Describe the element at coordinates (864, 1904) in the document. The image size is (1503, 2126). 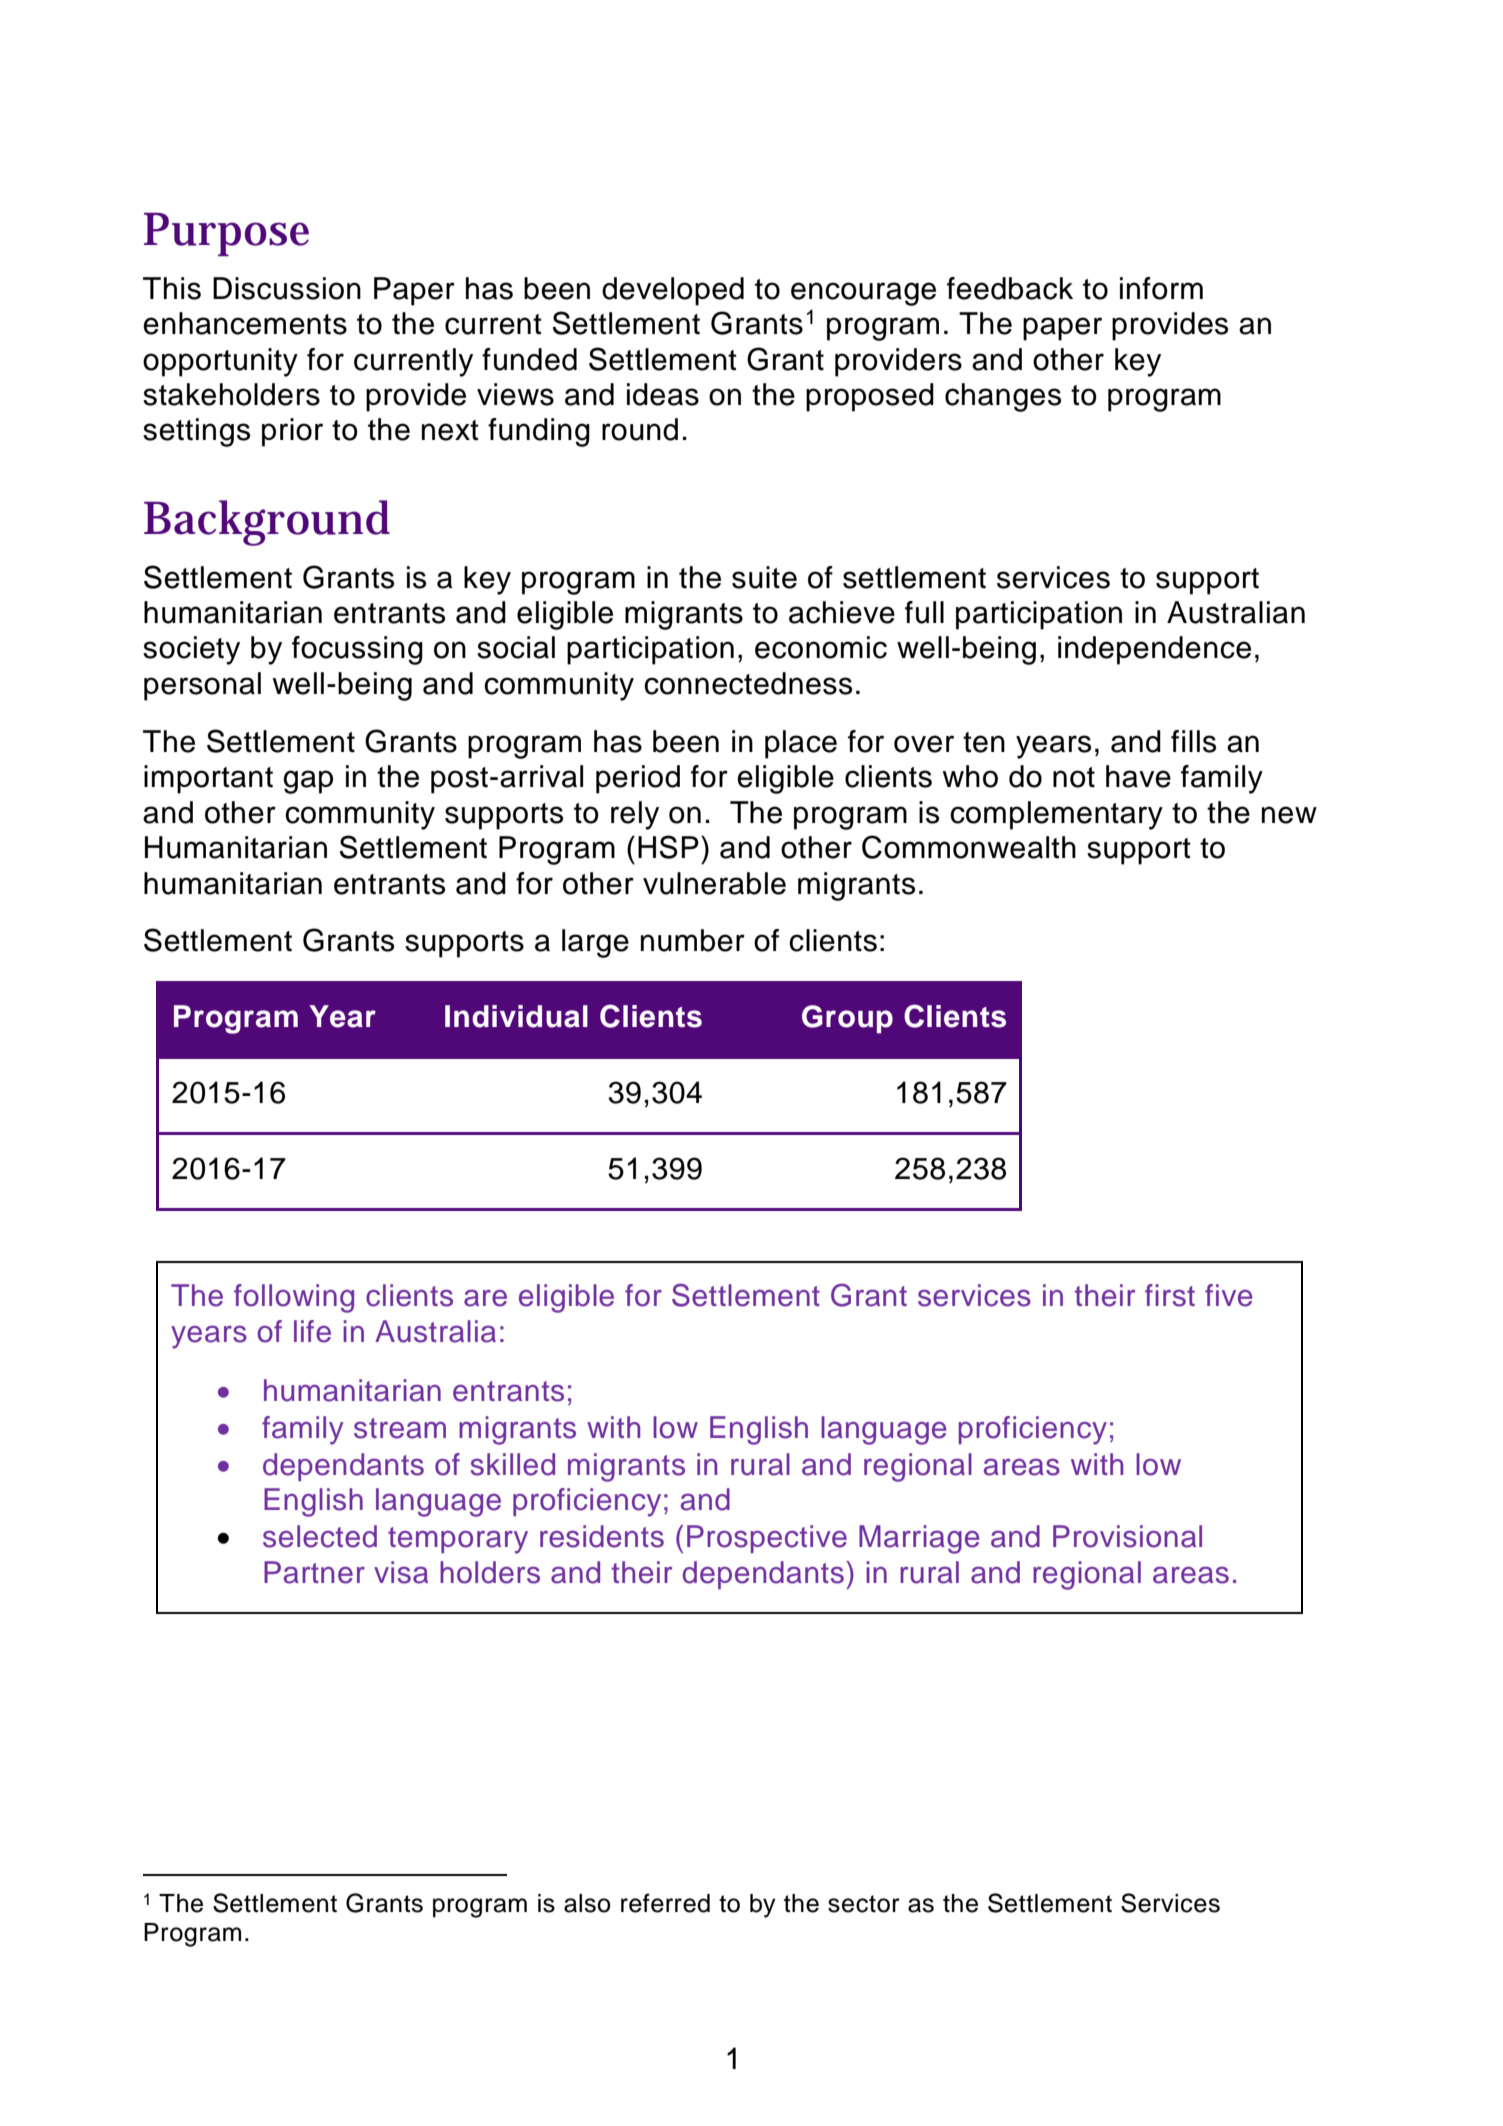
I see `sector` at that location.
